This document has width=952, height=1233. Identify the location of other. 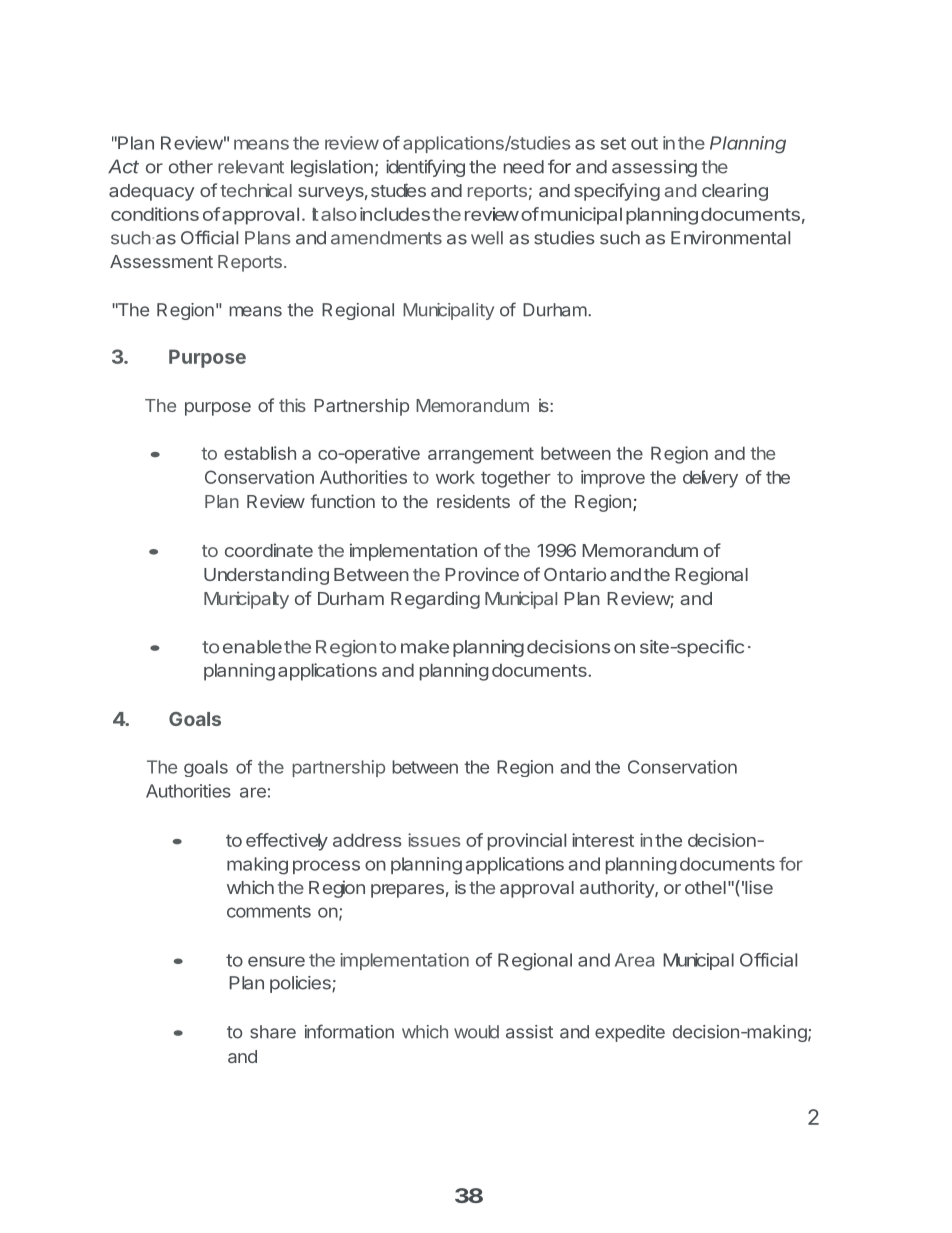
(191, 167).
